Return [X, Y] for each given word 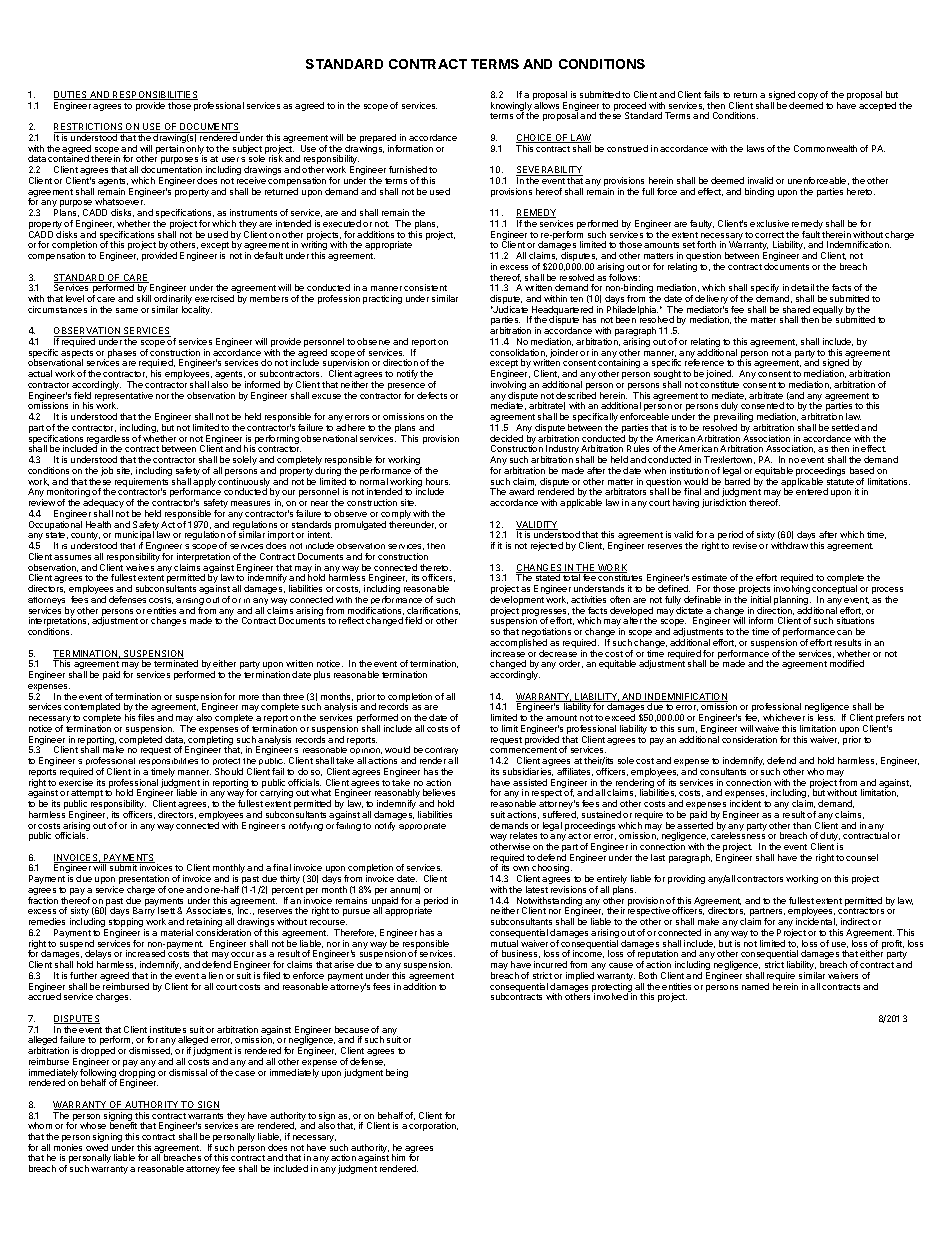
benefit [123, 1125]
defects [432, 395]
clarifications [433, 611]
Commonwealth [825, 148]
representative [124, 398]
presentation [144, 881]
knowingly [511, 108]
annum [405, 890]
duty [830, 838]
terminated [176, 663]
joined [719, 376]
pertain [170, 149]
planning [792, 602]
